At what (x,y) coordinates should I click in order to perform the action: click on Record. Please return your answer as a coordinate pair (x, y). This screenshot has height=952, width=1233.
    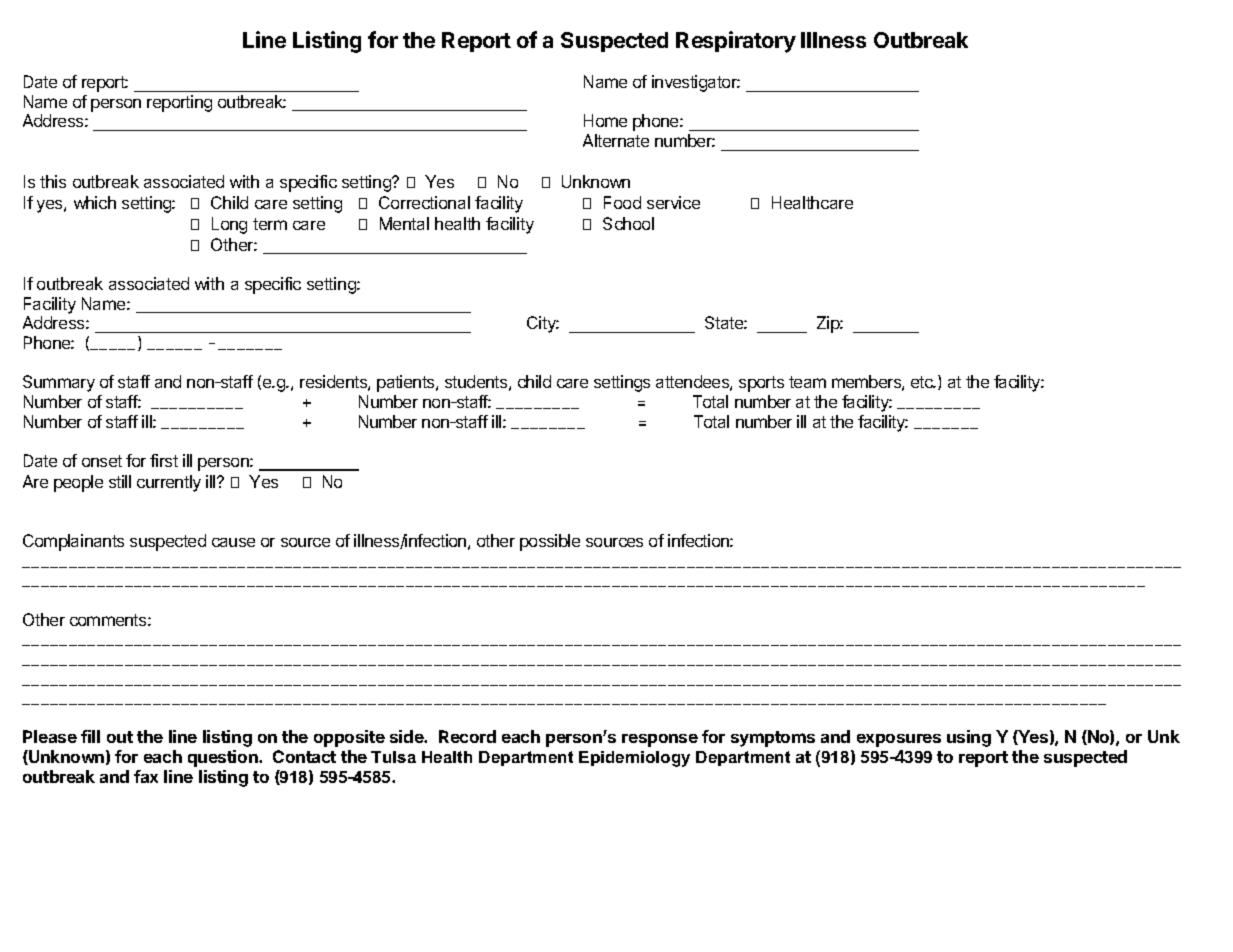
    Looking at the image, I should click on (467, 736).
